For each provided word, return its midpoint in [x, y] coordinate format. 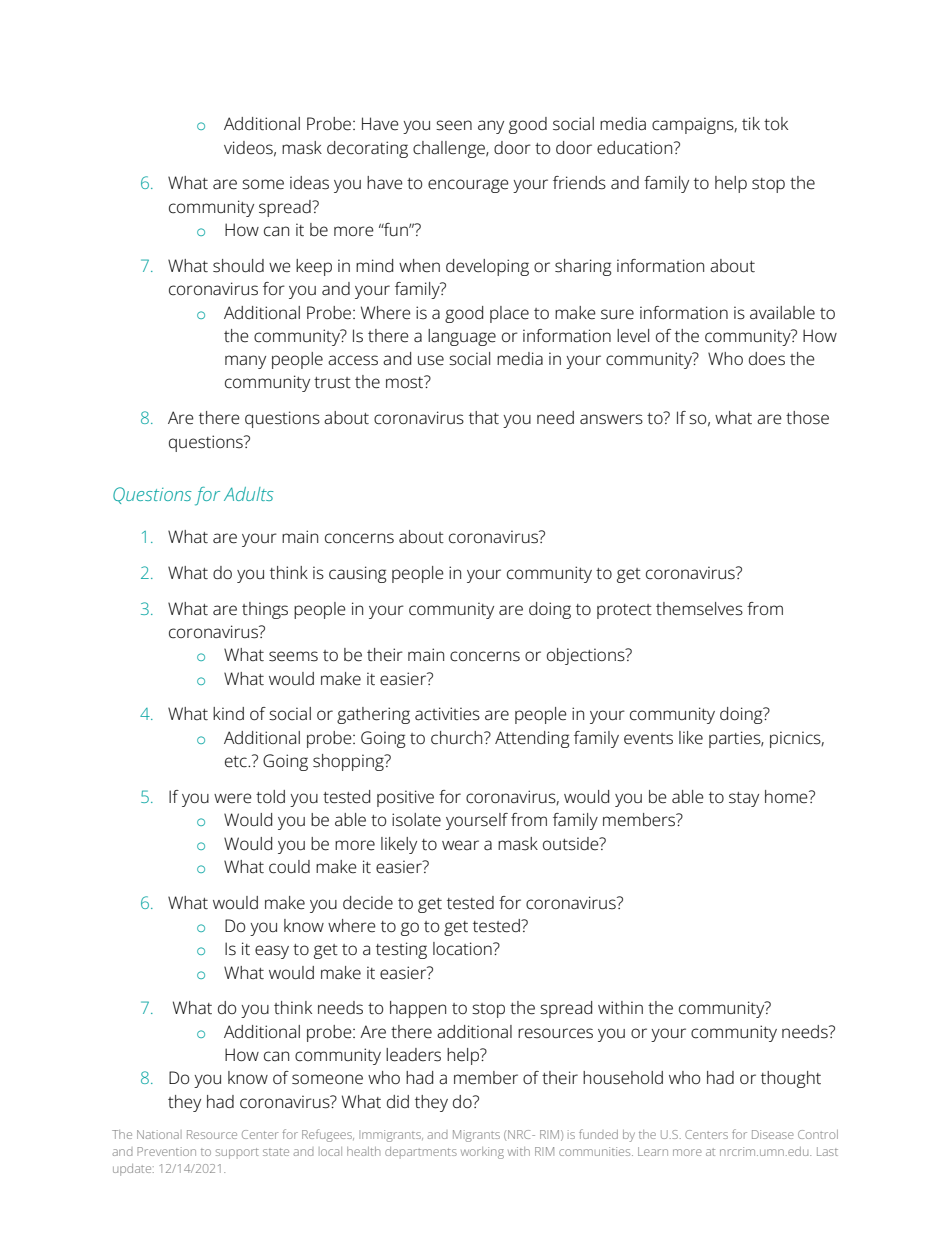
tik [751, 123]
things [265, 610]
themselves [699, 609]
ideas [309, 183]
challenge [450, 149]
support [237, 1153]
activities [447, 714]
